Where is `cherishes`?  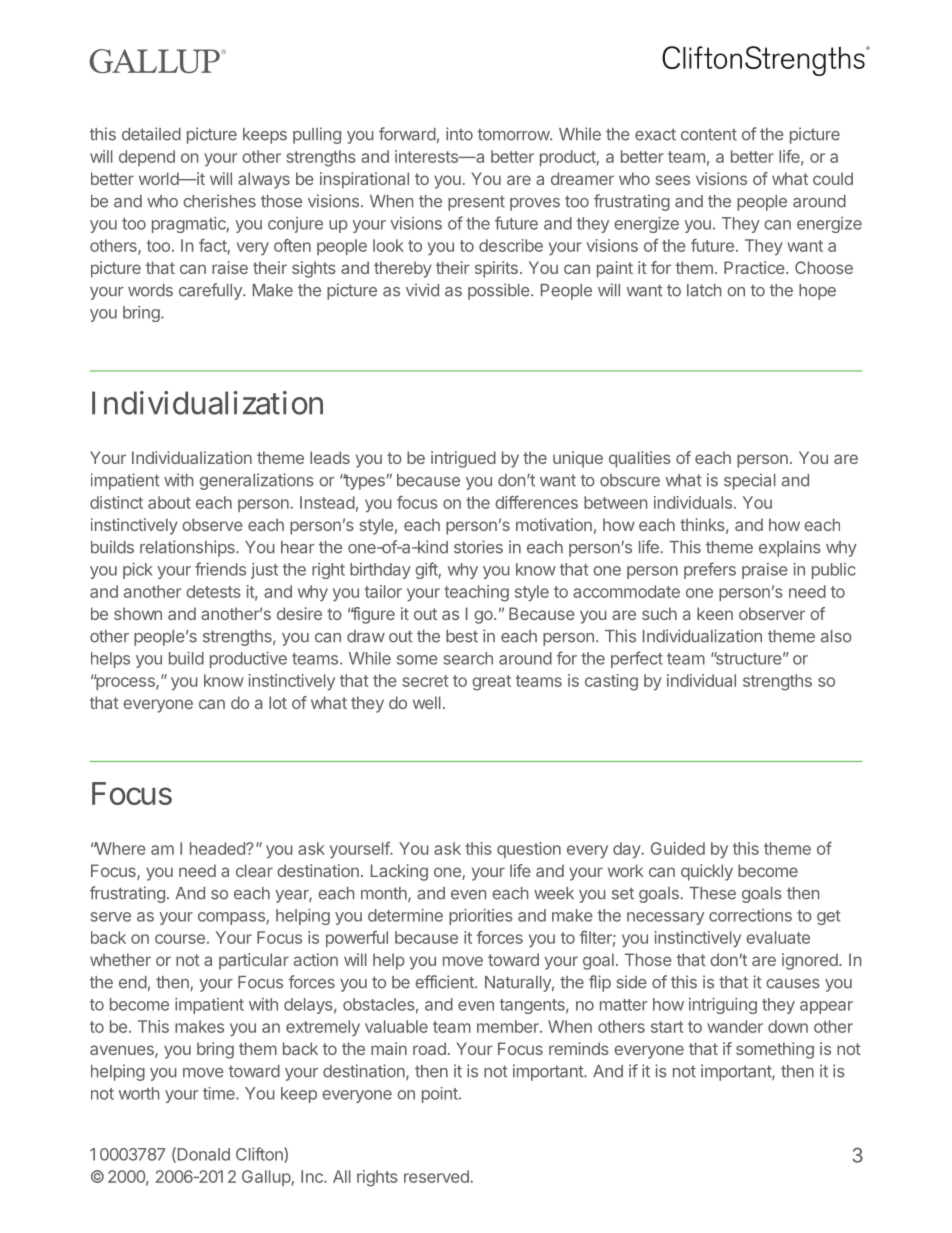
cherishes is located at coordinates (219, 201).
